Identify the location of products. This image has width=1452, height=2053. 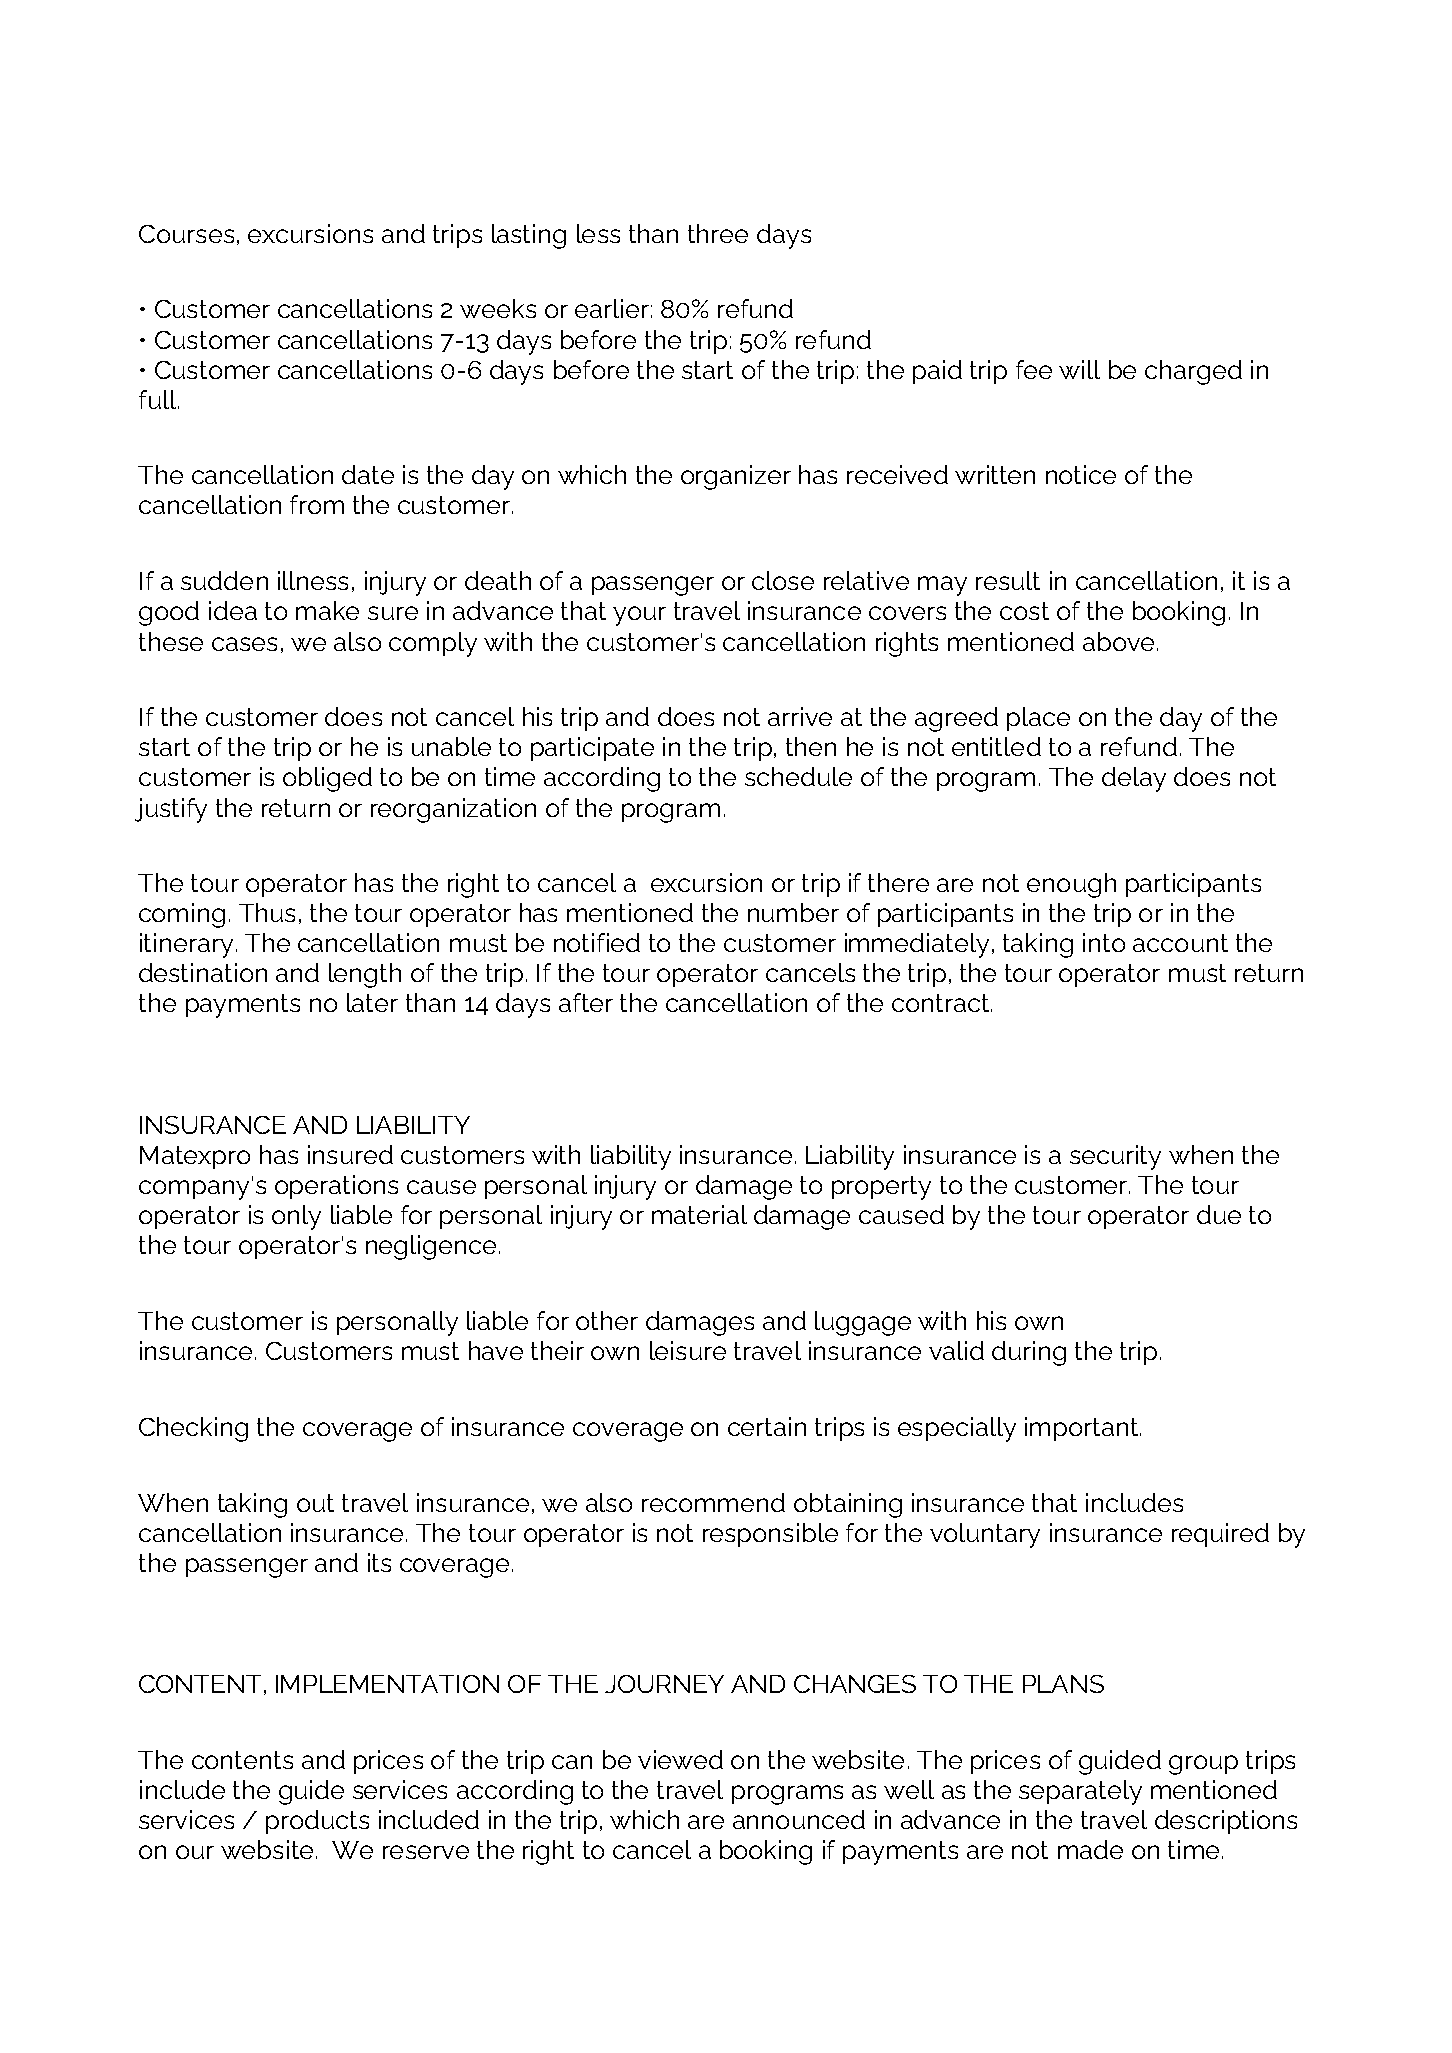
(317, 1822).
